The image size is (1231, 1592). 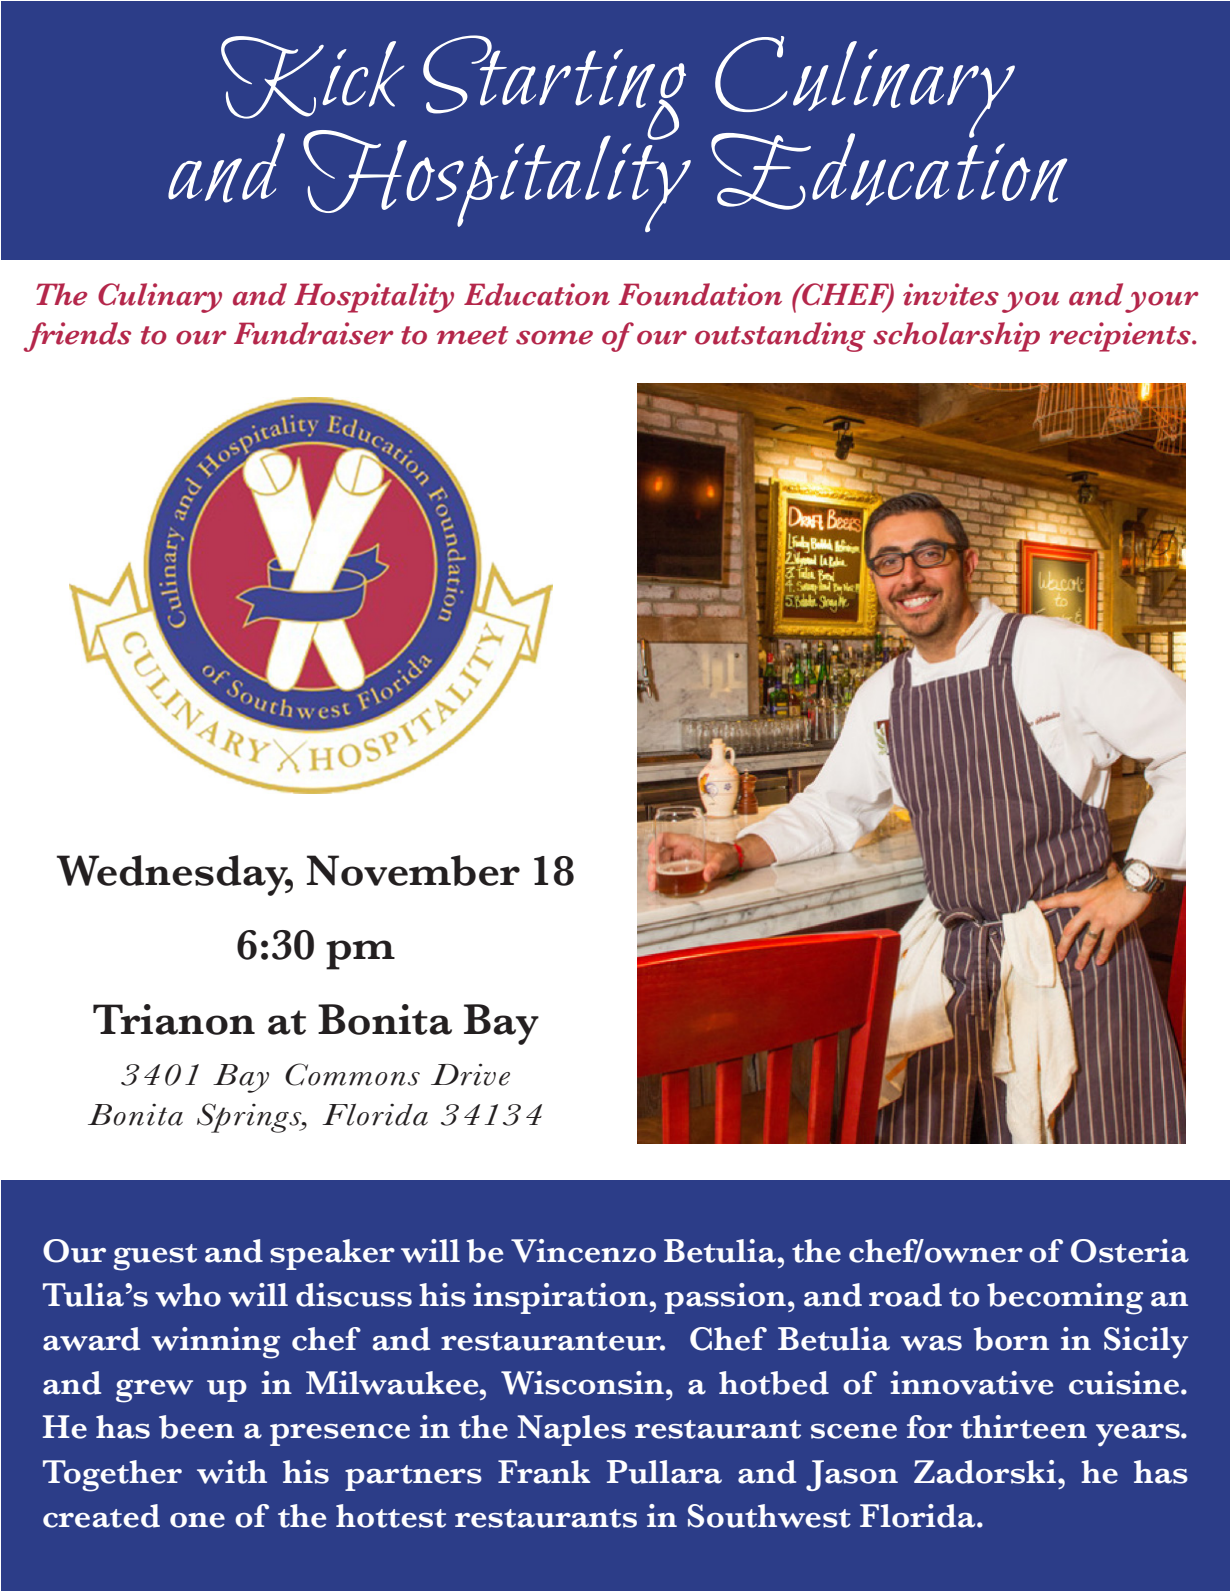 What do you see at coordinates (313, 333) in the screenshot?
I see `Fundraiser` at bounding box center [313, 333].
